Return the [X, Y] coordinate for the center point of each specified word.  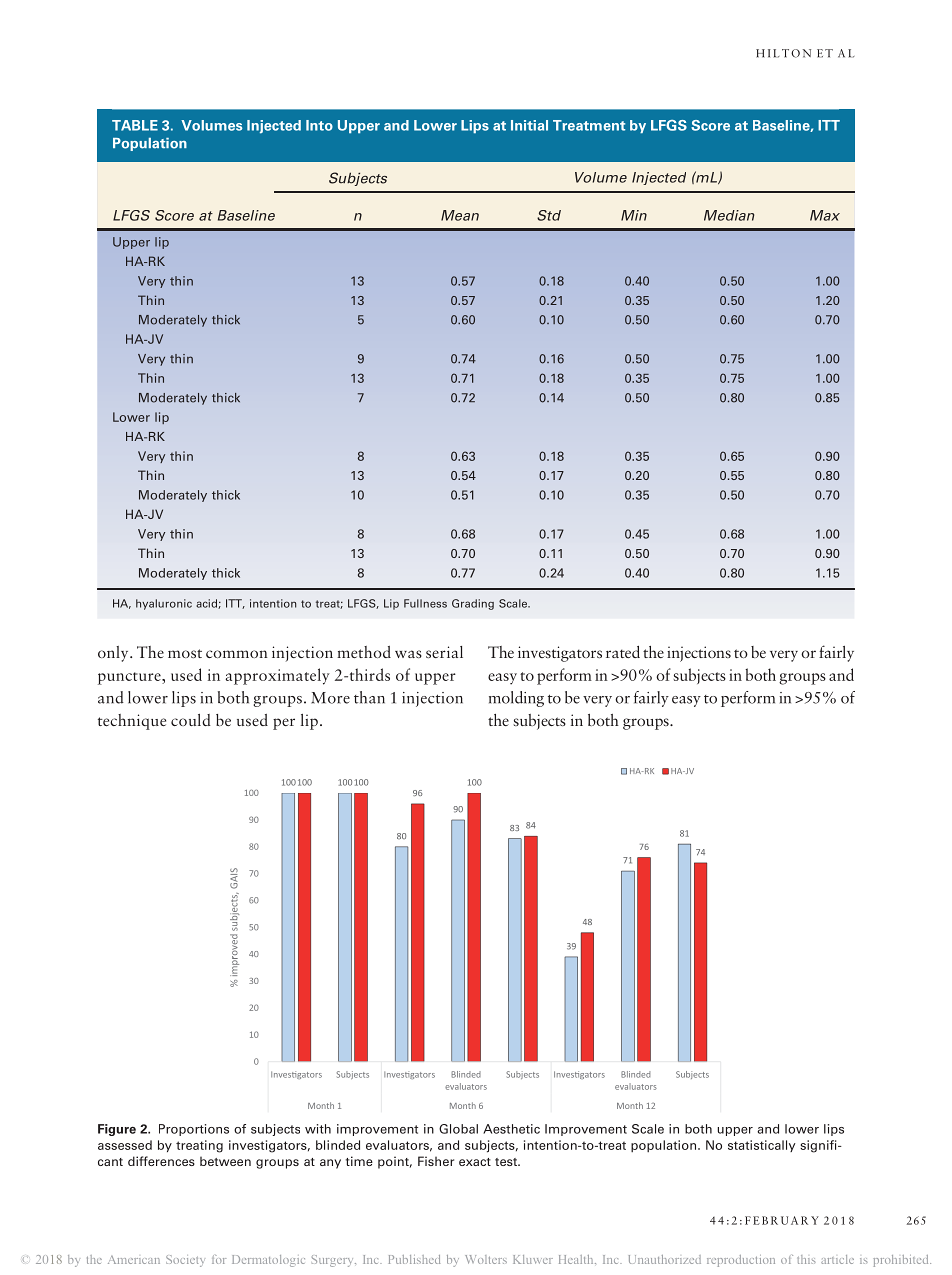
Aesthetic [511, 1129]
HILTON [783, 53]
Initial [529, 125]
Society [185, 1261]
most [185, 653]
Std [549, 215]
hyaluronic [164, 604]
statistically [762, 1146]
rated [623, 652]
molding [516, 699]
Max [825, 215]
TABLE [135, 125]
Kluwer [533, 1259]
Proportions [194, 1130]
